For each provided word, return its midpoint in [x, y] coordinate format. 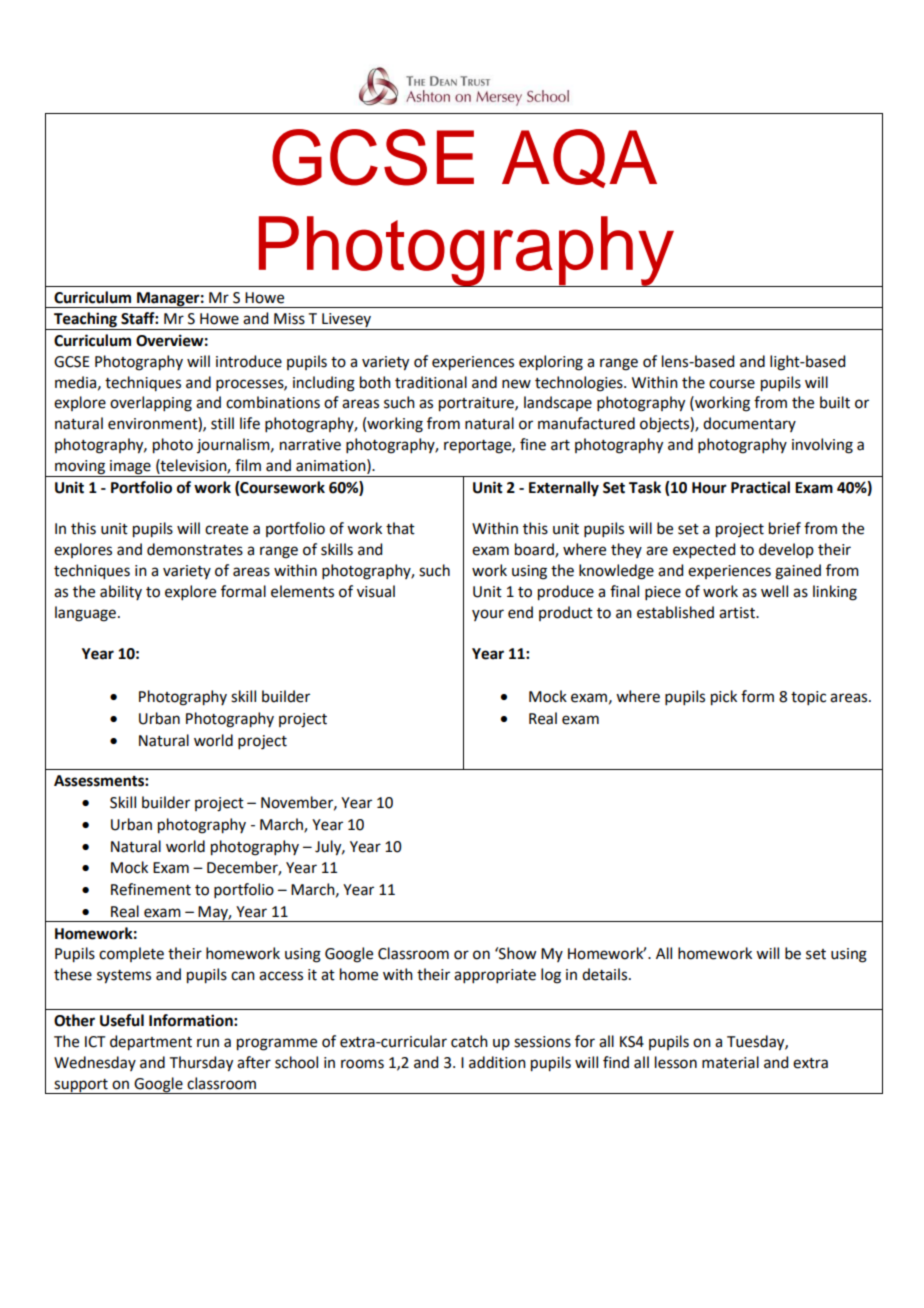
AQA [579, 158]
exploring [551, 363]
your [488, 615]
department [151, 1043]
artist [738, 613]
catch [469, 1041]
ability [121, 592]
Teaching [86, 321]
